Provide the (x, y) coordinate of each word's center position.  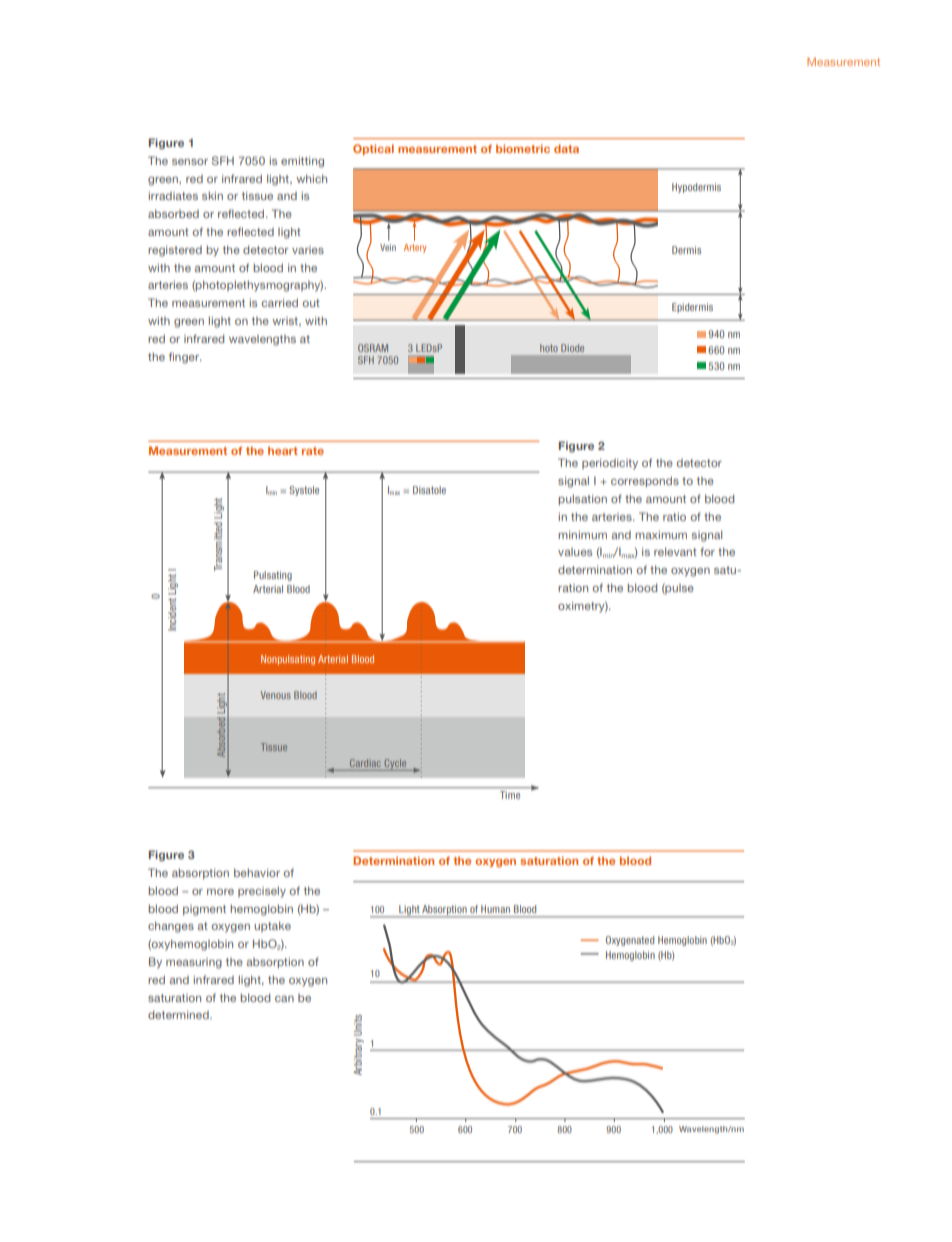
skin (212, 195)
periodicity (610, 464)
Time (510, 795)
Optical (373, 149)
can (284, 999)
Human (495, 909)
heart (283, 450)
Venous (276, 695)
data (566, 148)
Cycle (395, 765)
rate (313, 451)
